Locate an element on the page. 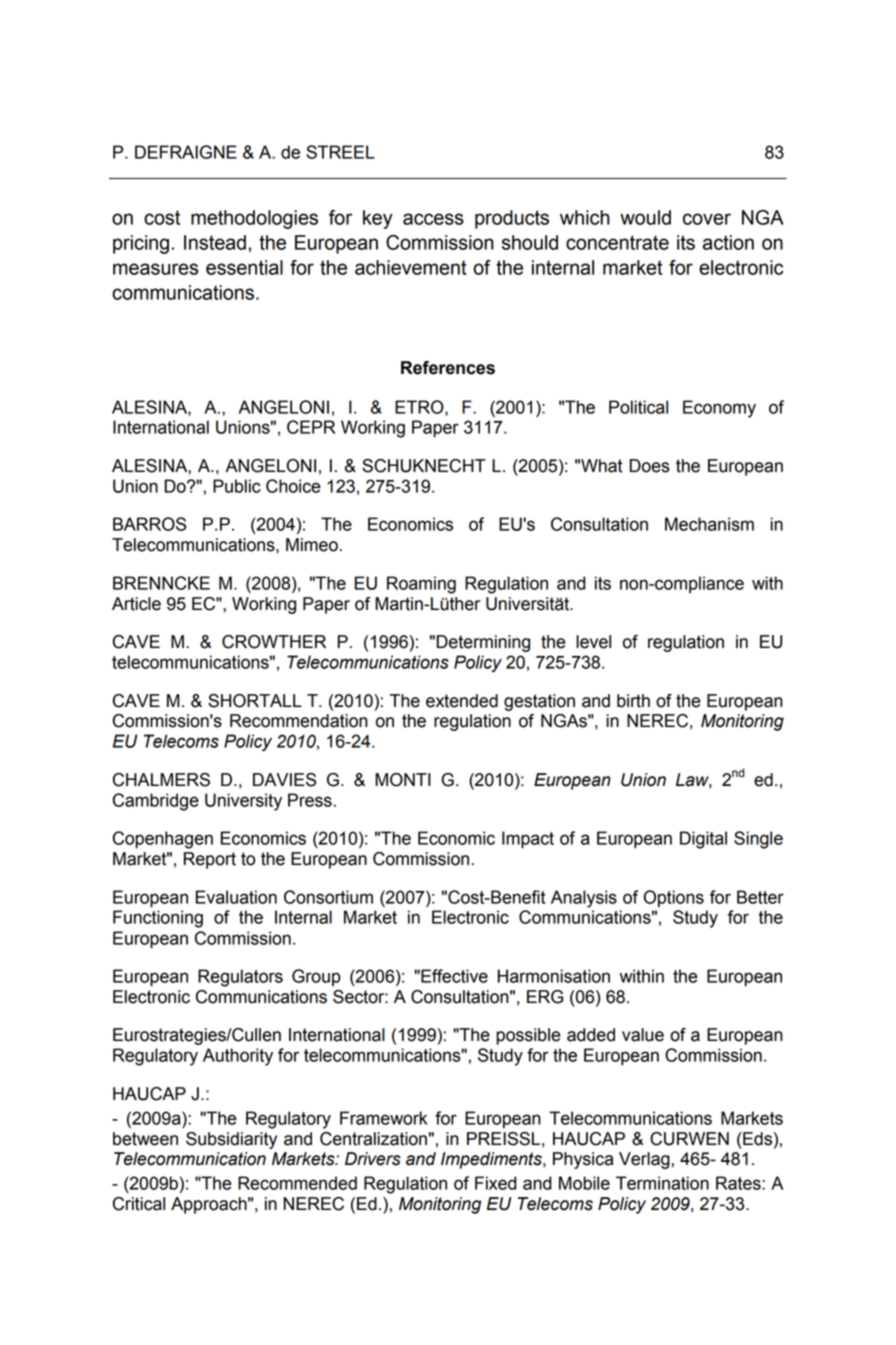 The width and height of the image is (896, 1345). Termination is located at coordinates (662, 1183).
